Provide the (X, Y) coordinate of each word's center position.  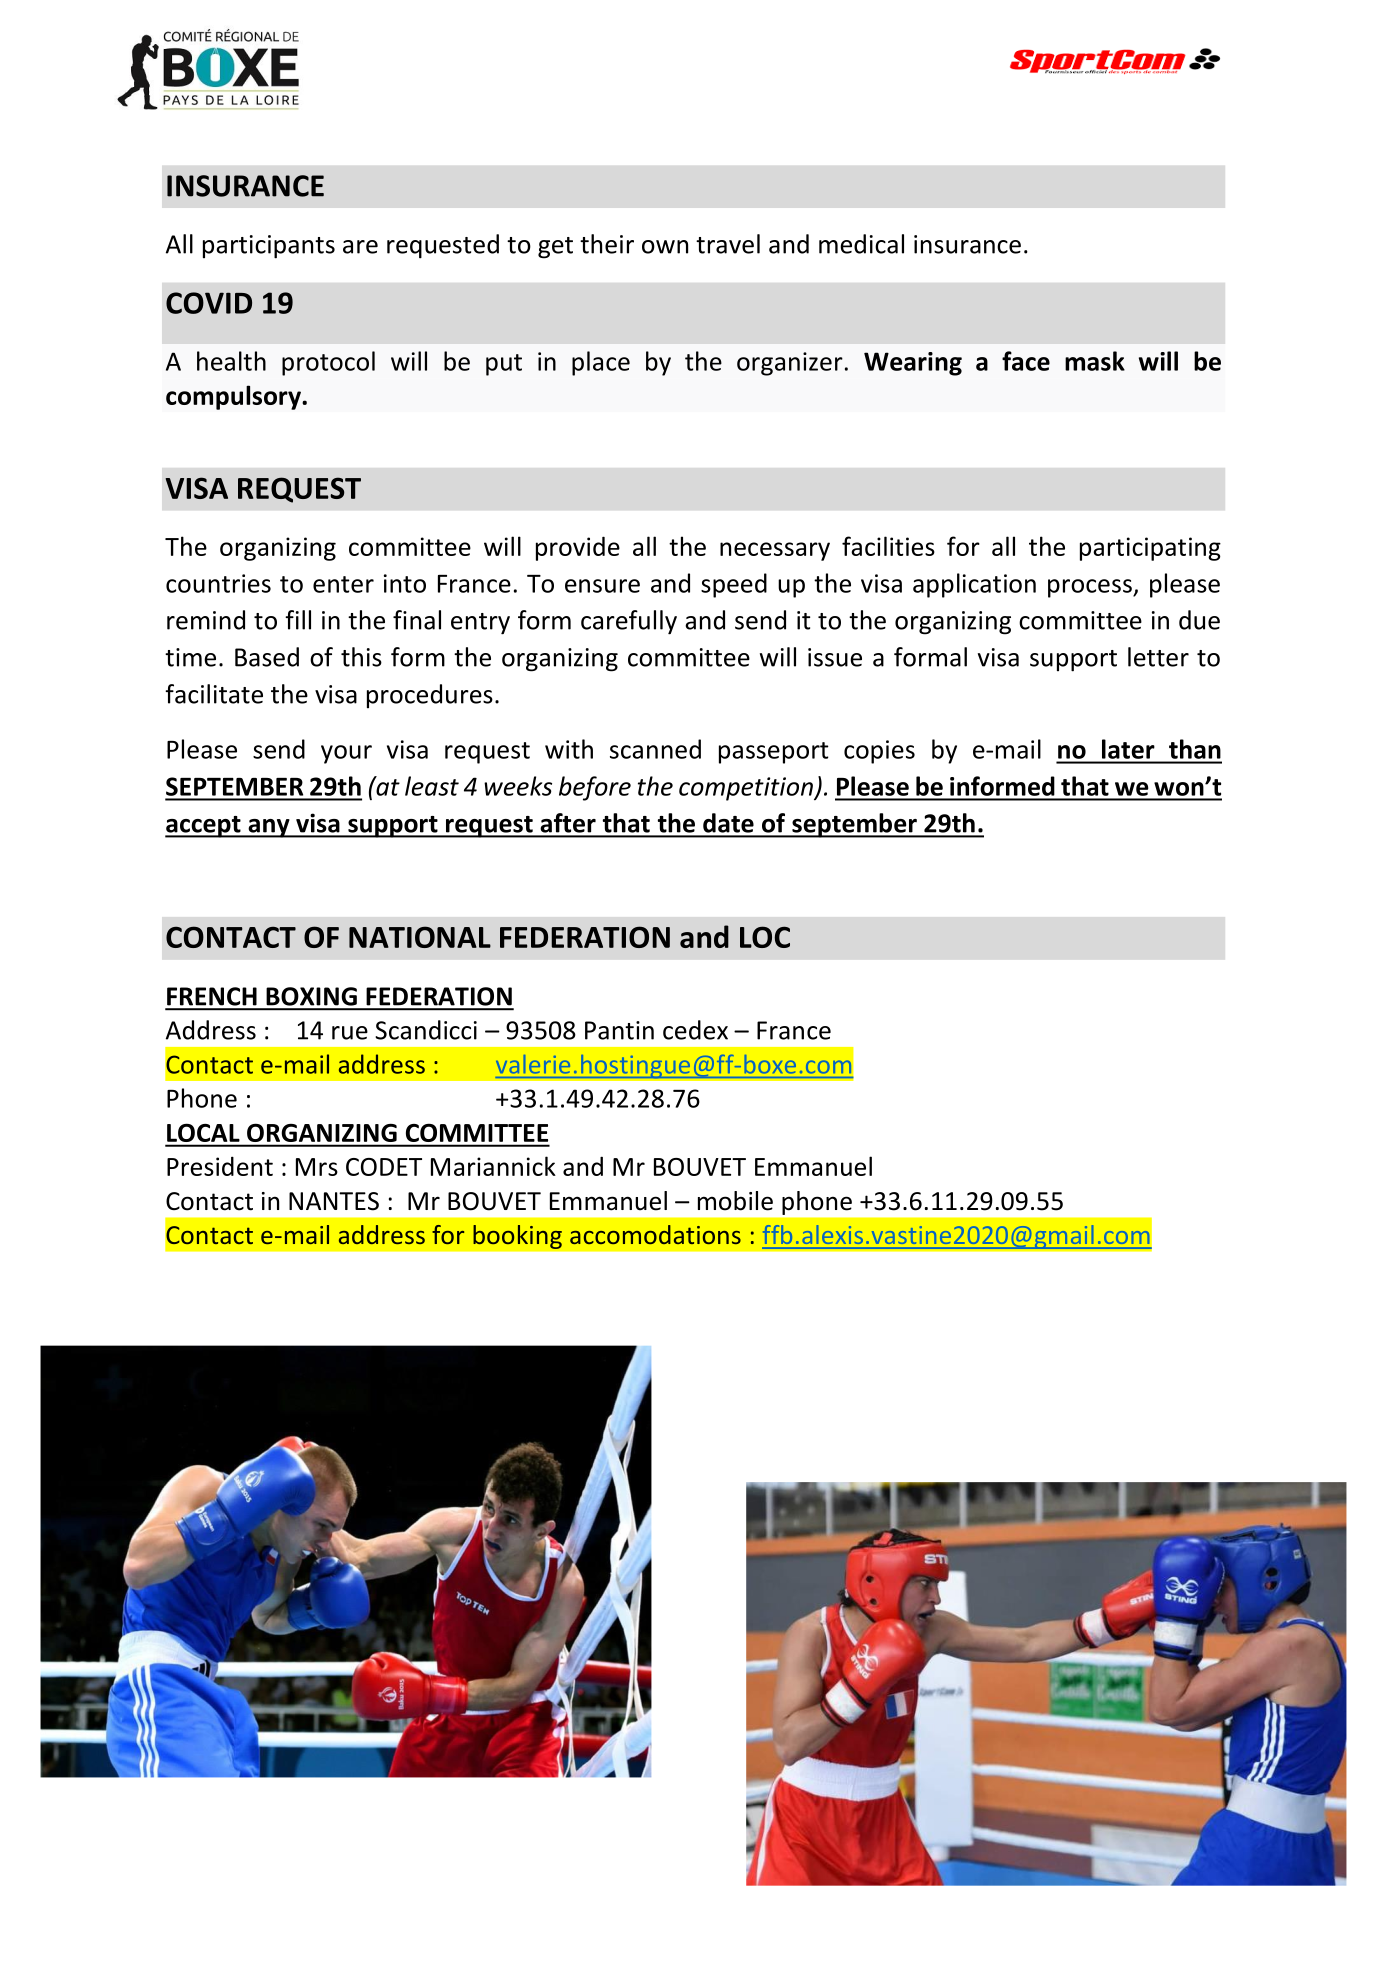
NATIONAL (420, 937)
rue (350, 1033)
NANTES (334, 1201)
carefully (629, 622)
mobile (735, 1201)
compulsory (234, 397)
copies (879, 752)
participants (269, 247)
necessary (775, 551)
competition (747, 789)
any (269, 828)
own (665, 247)
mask (1095, 361)
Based (267, 657)
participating (1150, 549)
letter (1158, 657)
